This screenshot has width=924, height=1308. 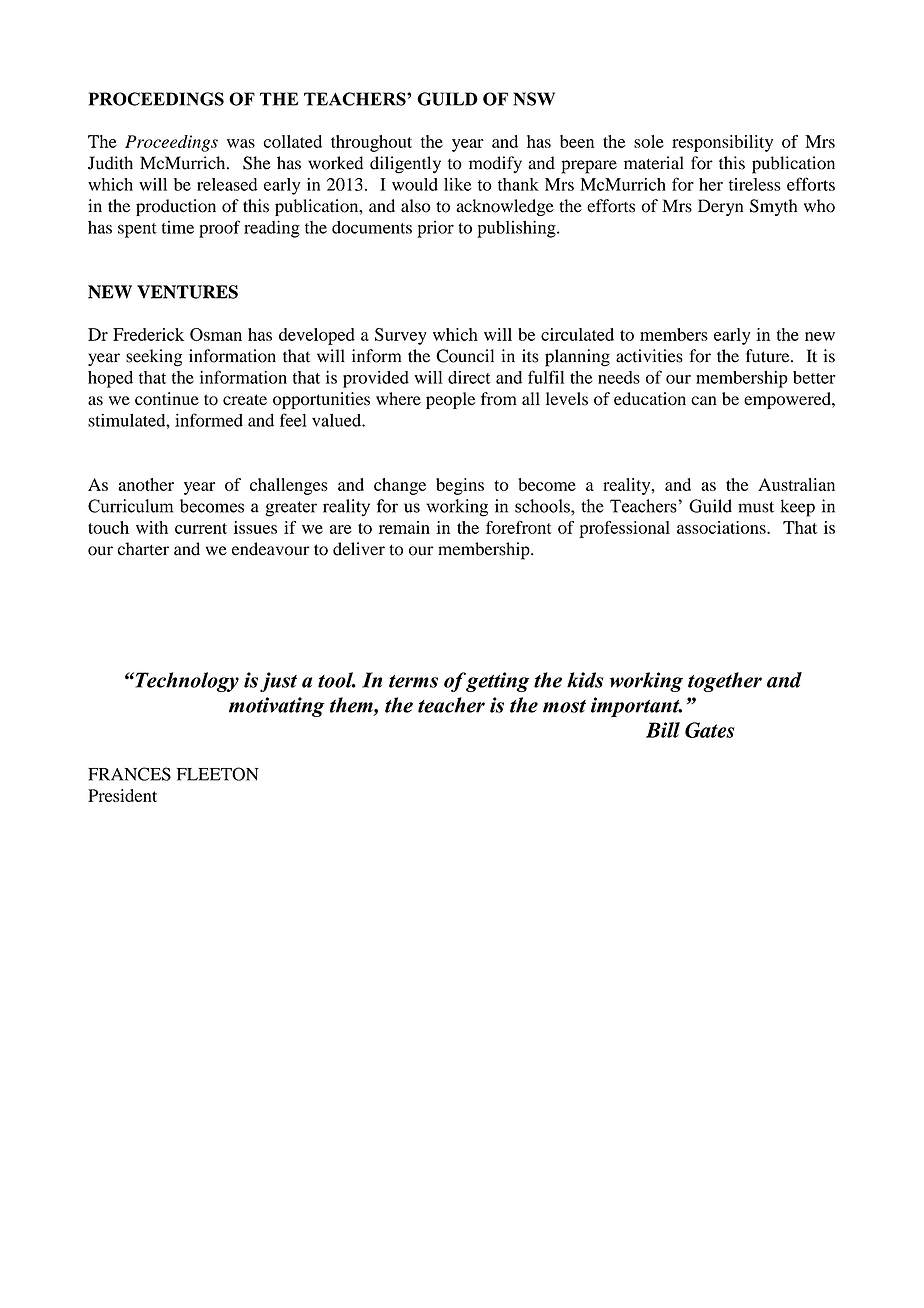 I want to click on NSW, so click(x=534, y=99).
